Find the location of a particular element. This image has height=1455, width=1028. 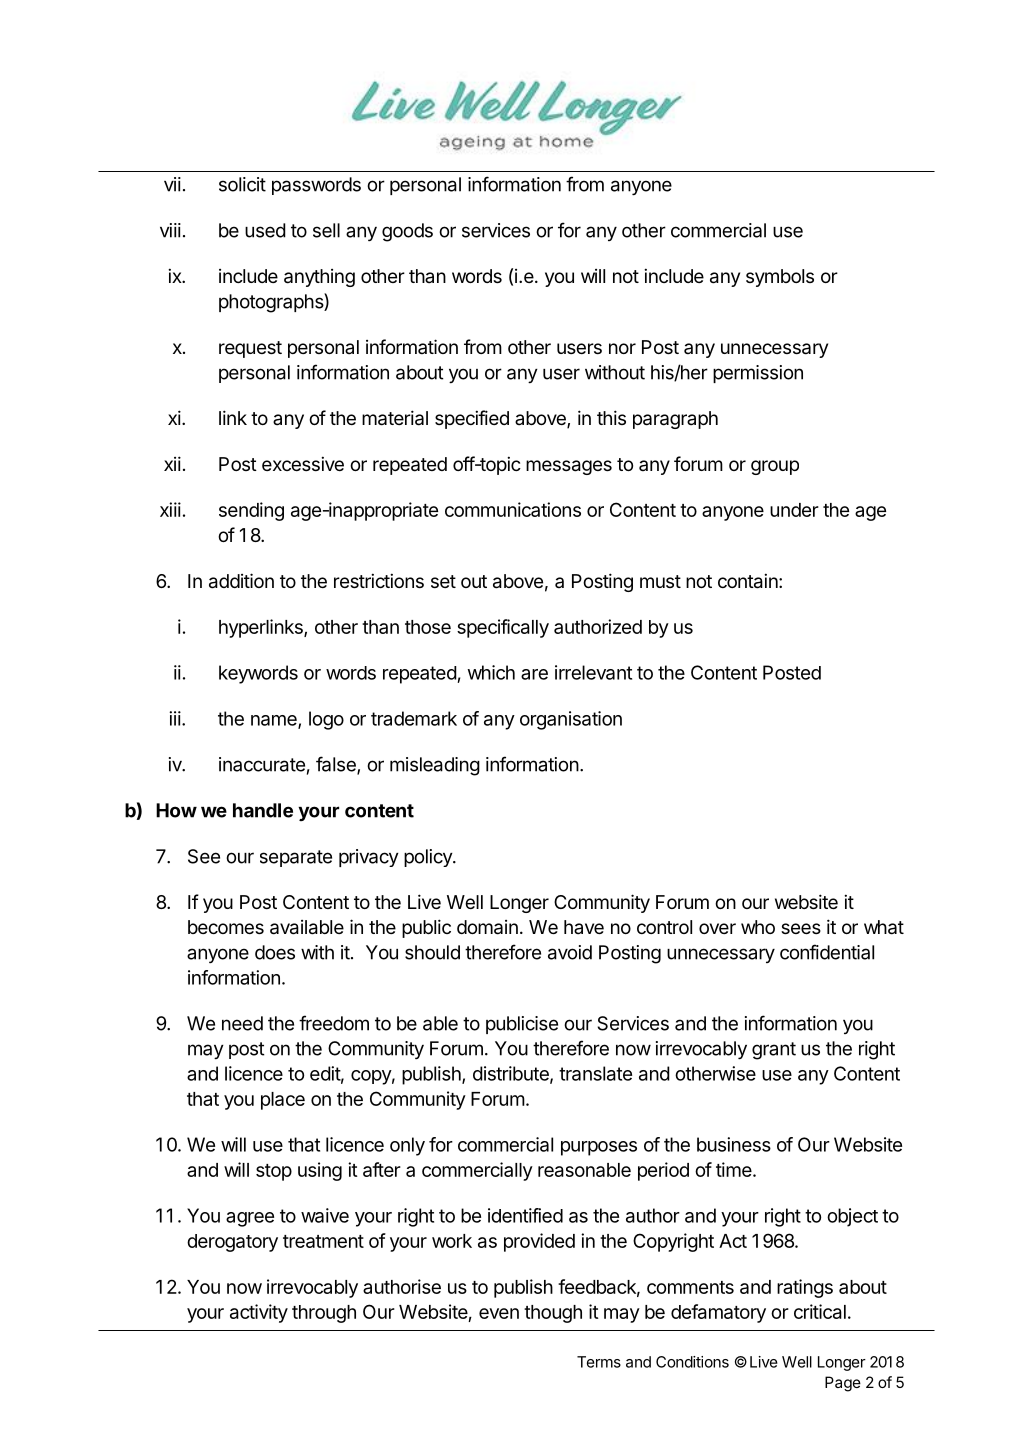

sees is located at coordinates (801, 928).
